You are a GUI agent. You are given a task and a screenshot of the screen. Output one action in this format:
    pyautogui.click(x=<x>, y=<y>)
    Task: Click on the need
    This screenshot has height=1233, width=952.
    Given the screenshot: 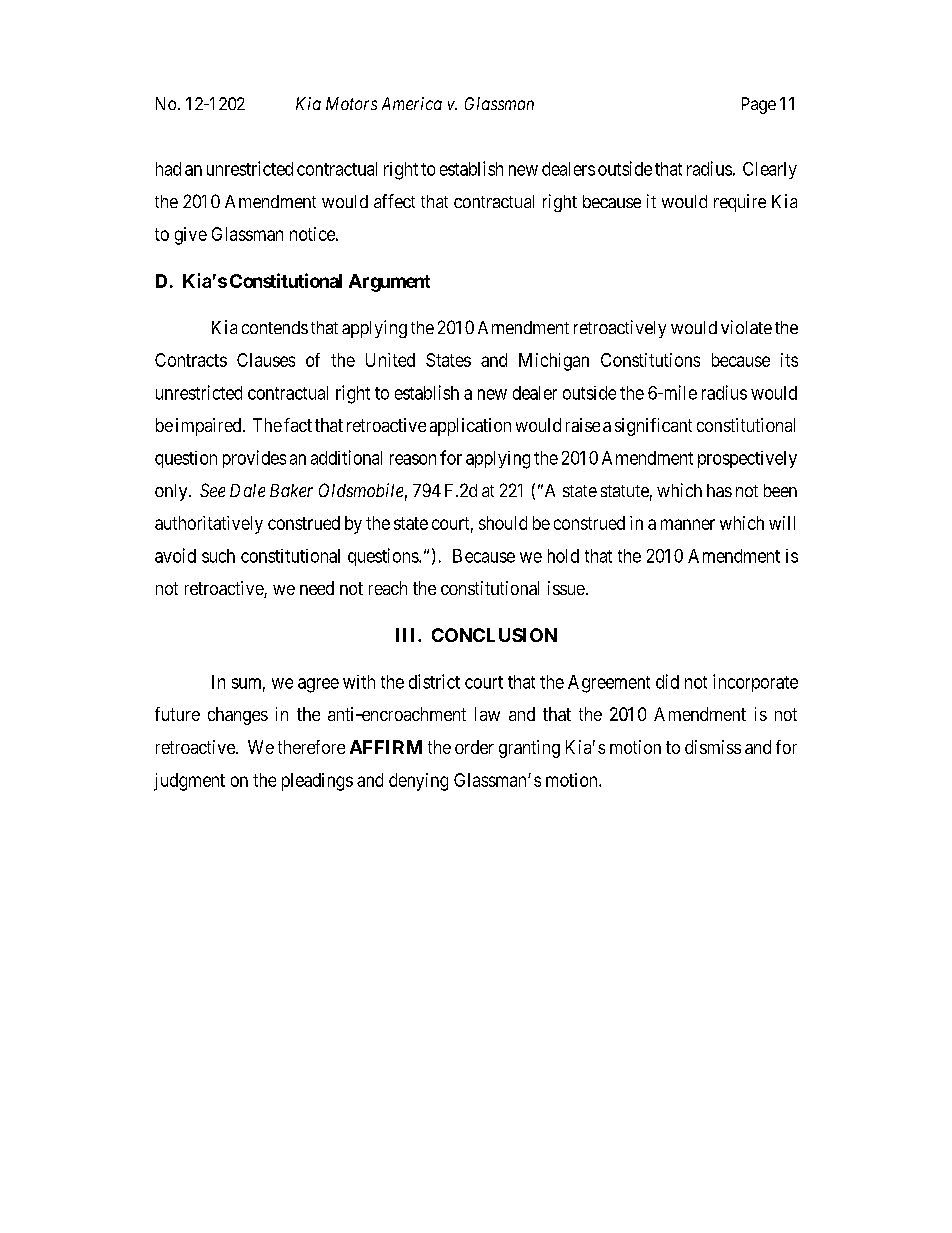 What is the action you would take?
    pyautogui.click(x=317, y=588)
